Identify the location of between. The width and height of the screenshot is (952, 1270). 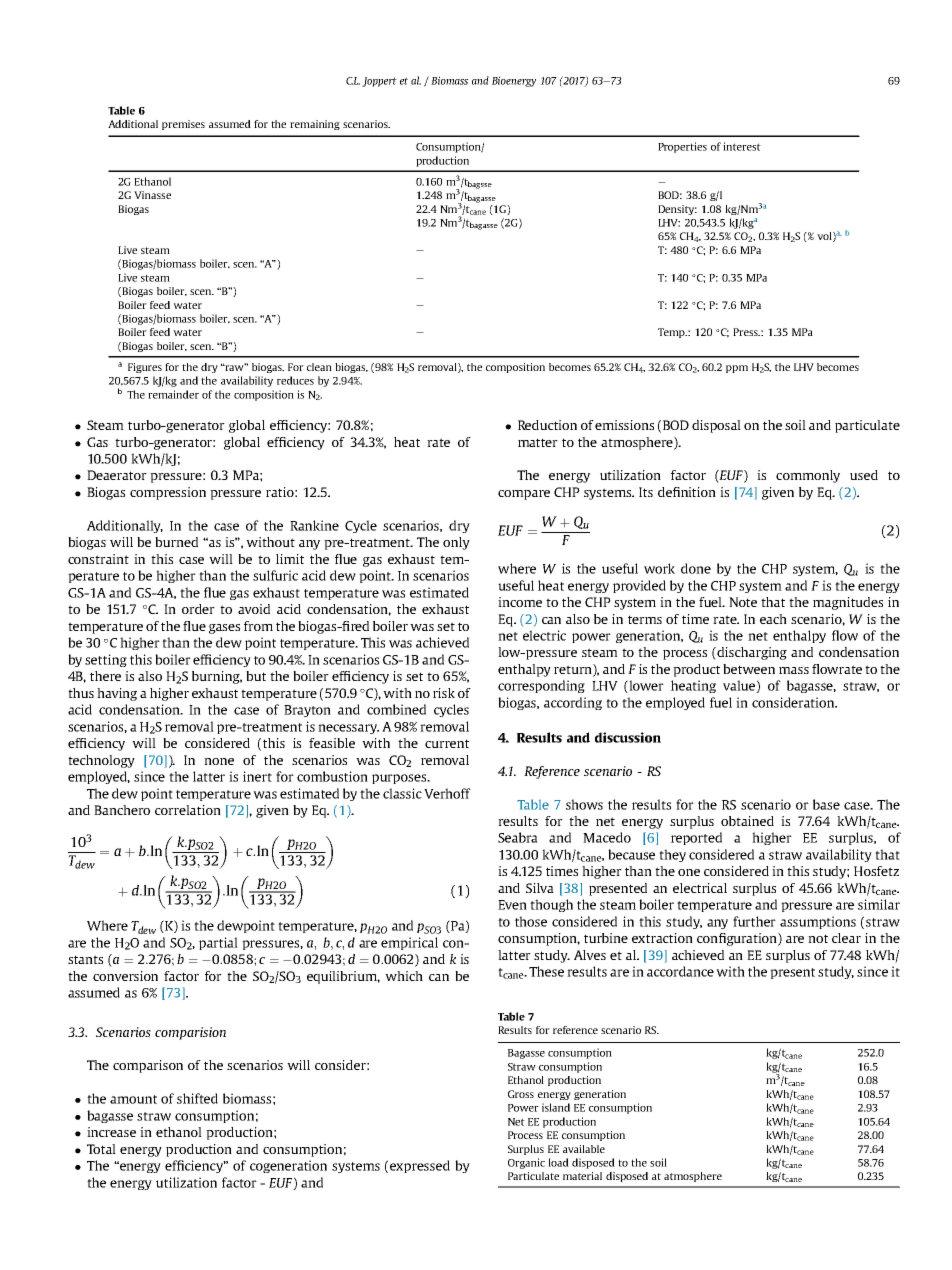
(749, 669).
